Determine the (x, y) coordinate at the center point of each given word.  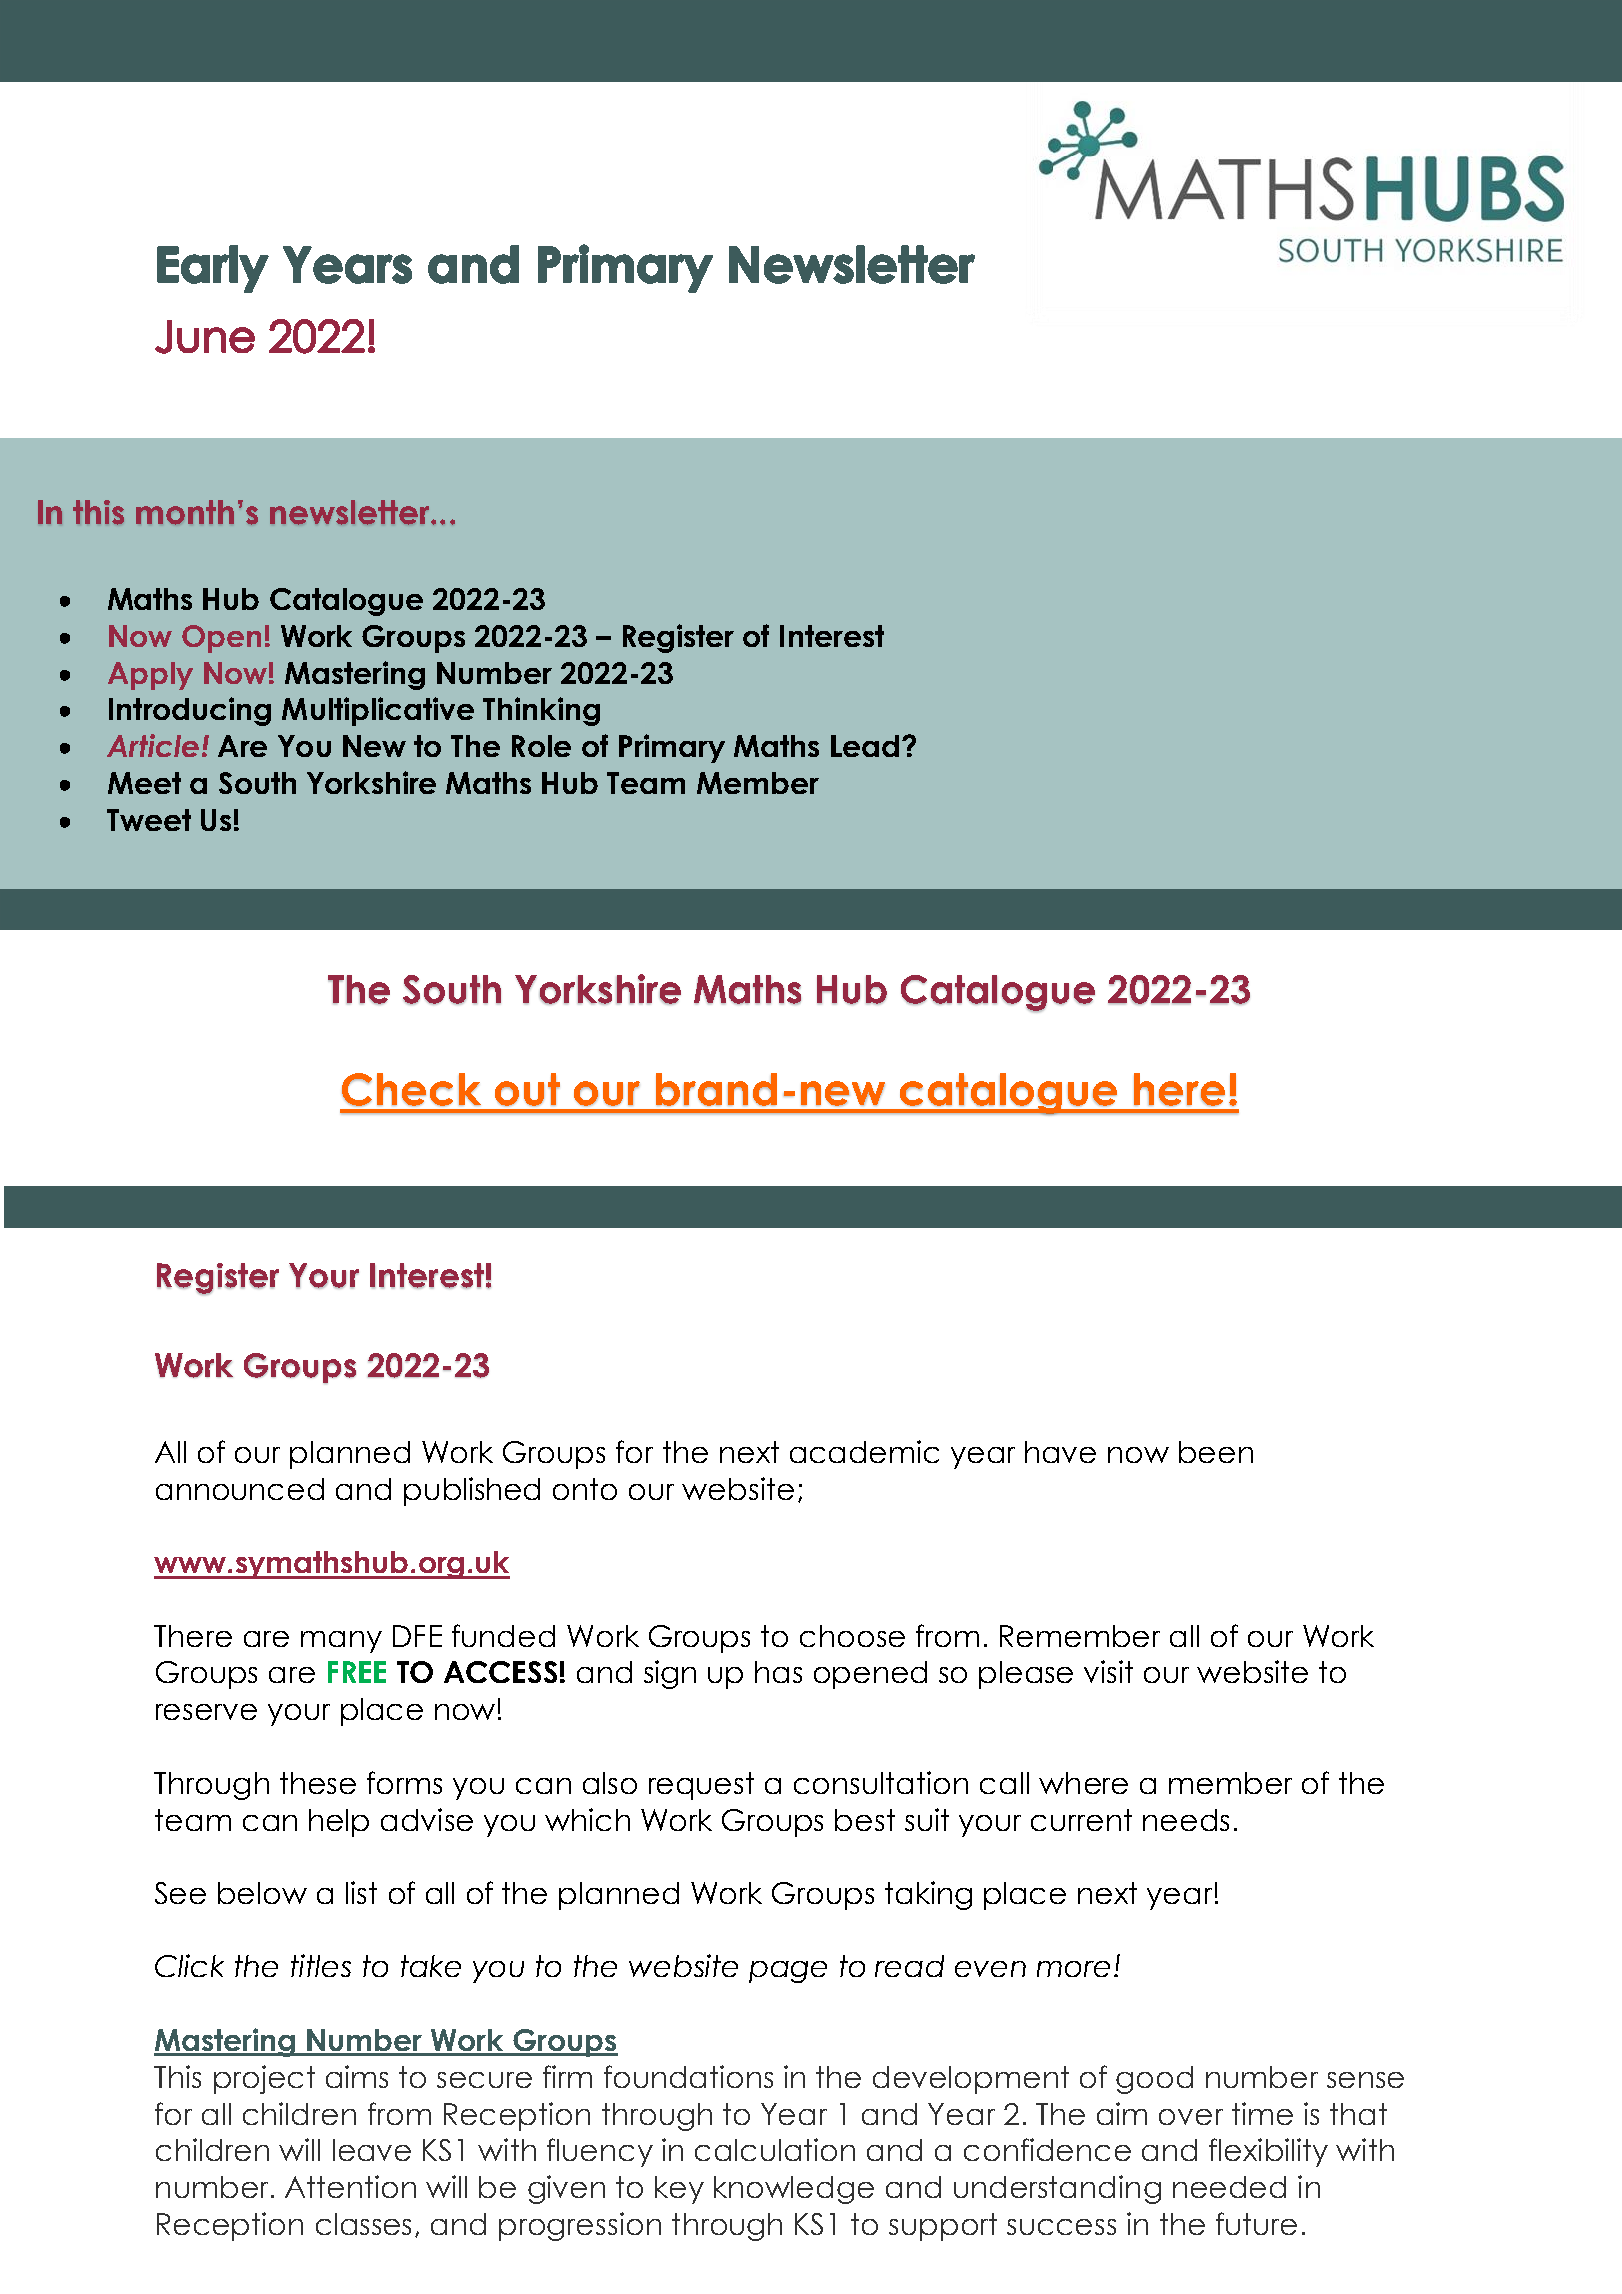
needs (1186, 1820)
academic (864, 1451)
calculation (775, 2149)
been (1216, 1452)
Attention (350, 2186)
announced (240, 1489)
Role (541, 746)
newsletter (351, 512)
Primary (672, 748)
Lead (865, 746)
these (318, 1783)
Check (411, 1089)
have (1060, 1452)
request (701, 1786)
